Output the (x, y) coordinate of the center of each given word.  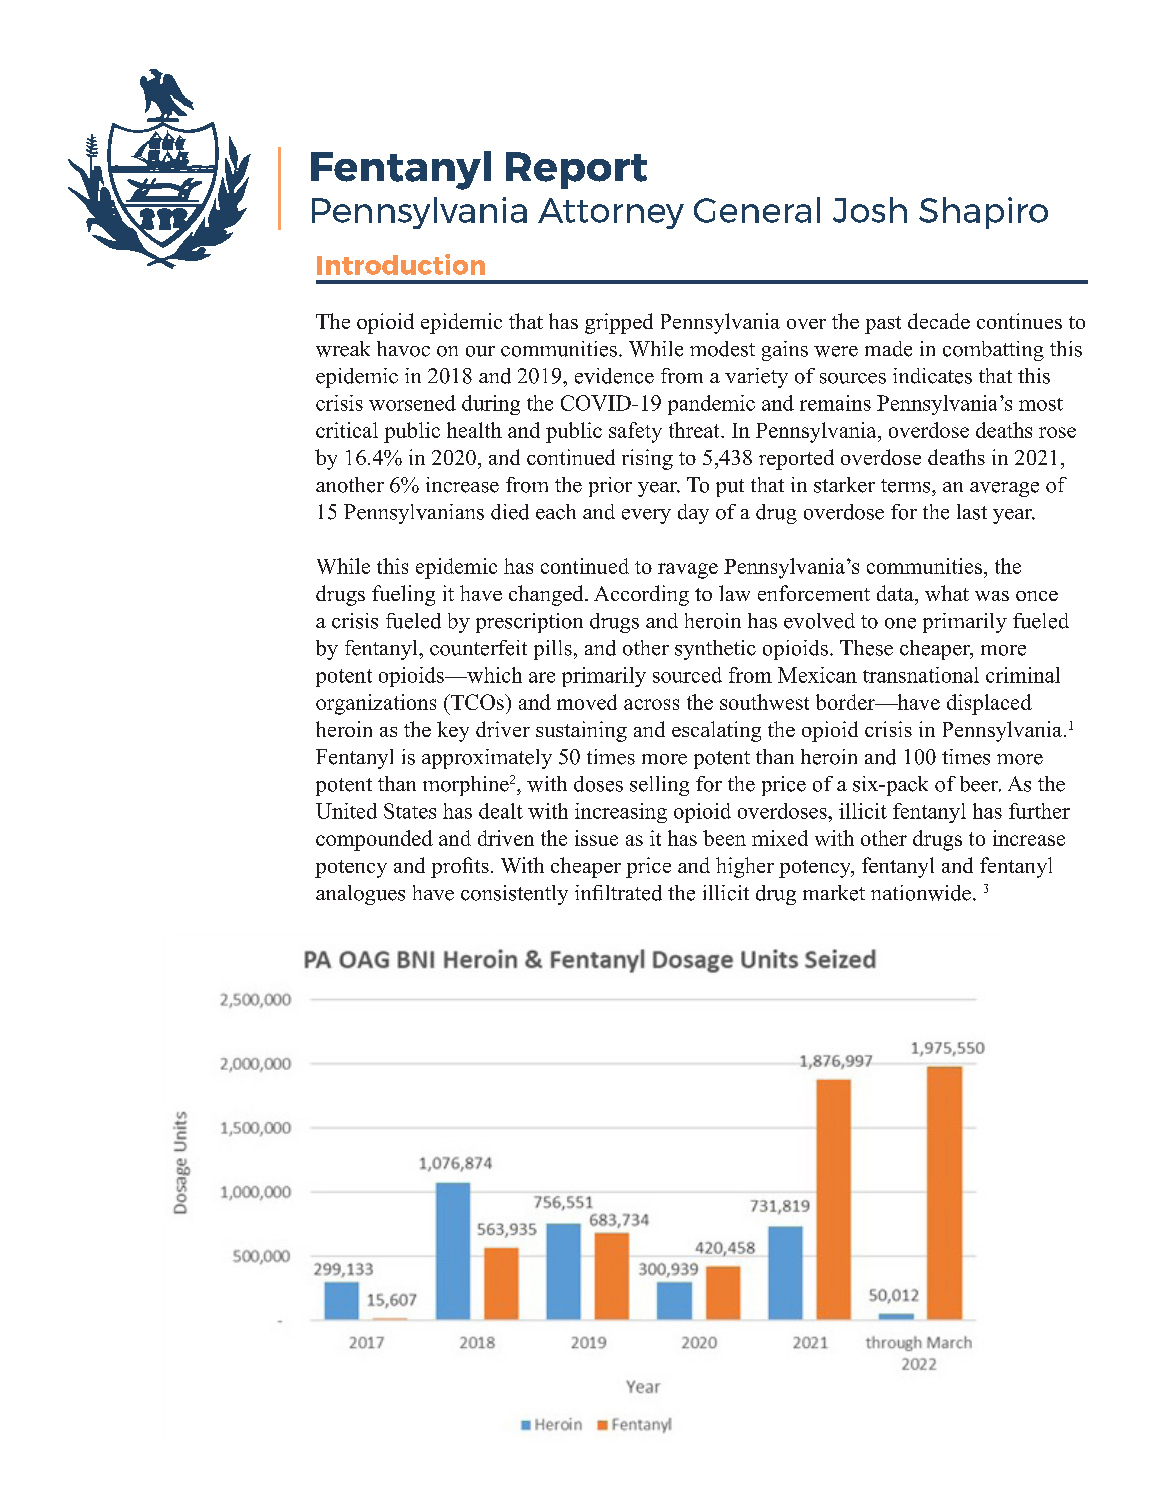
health (474, 430)
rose (1057, 432)
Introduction (401, 264)
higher (745, 867)
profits (460, 867)
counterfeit (478, 648)
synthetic (715, 650)
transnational (921, 675)
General (757, 210)
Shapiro (983, 213)
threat (695, 430)
